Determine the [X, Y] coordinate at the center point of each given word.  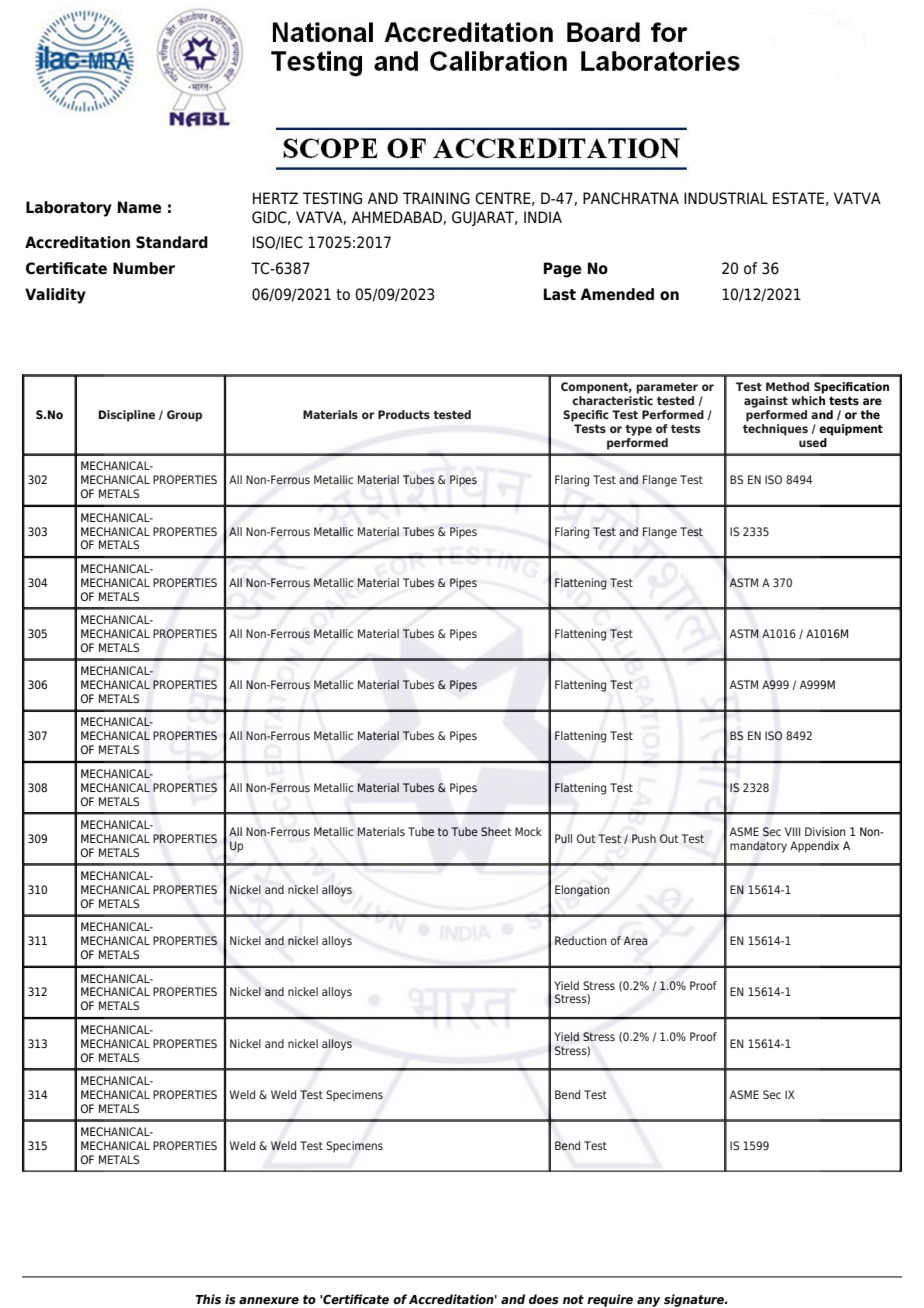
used [813, 442]
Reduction [580, 940]
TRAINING [436, 198]
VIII [792, 831]
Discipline [127, 416]
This [208, 1299]
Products [404, 414]
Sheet [496, 831]
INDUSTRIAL [726, 198]
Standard [172, 242]
